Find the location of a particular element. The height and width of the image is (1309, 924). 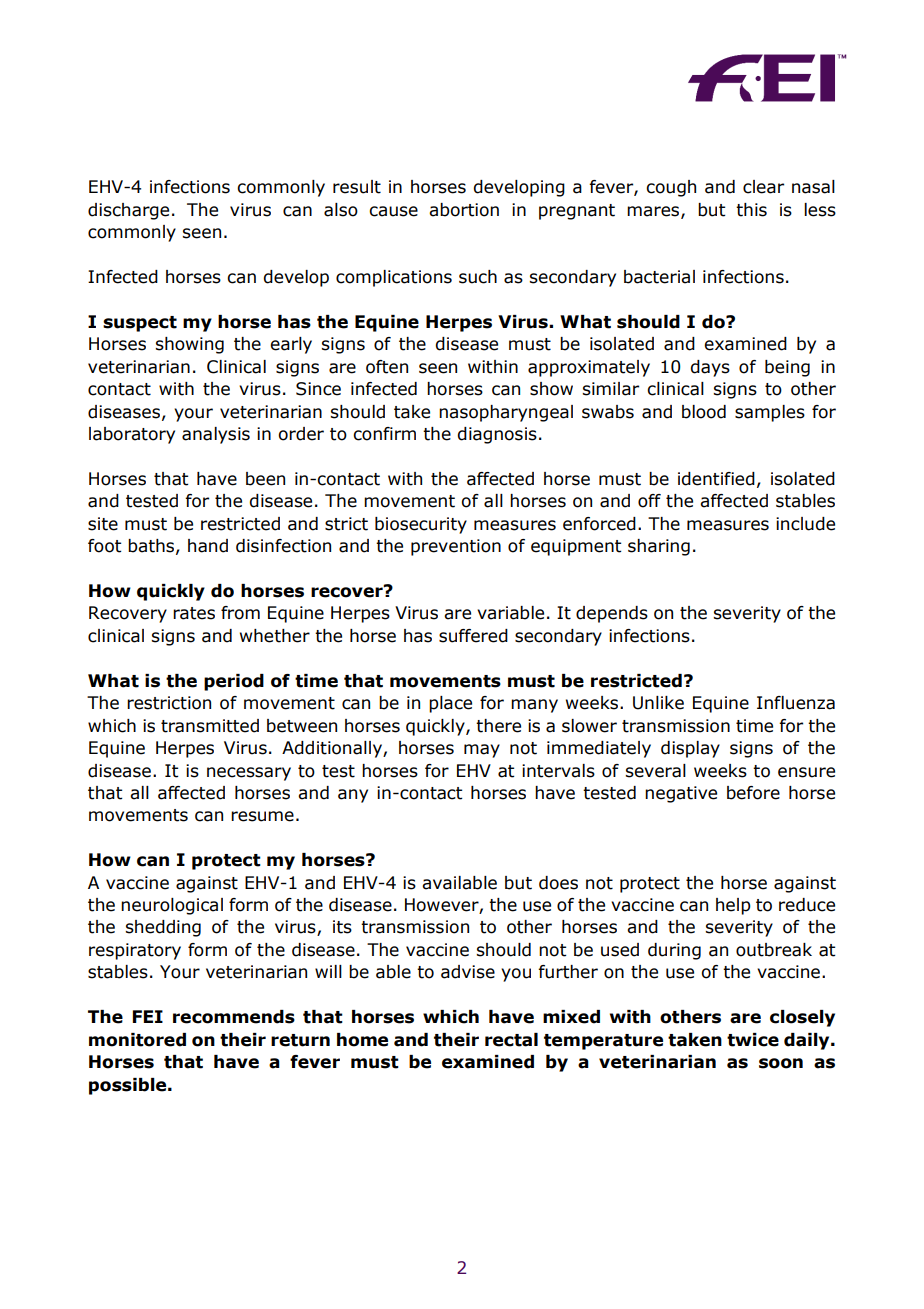

abortion is located at coordinates (464, 210).
